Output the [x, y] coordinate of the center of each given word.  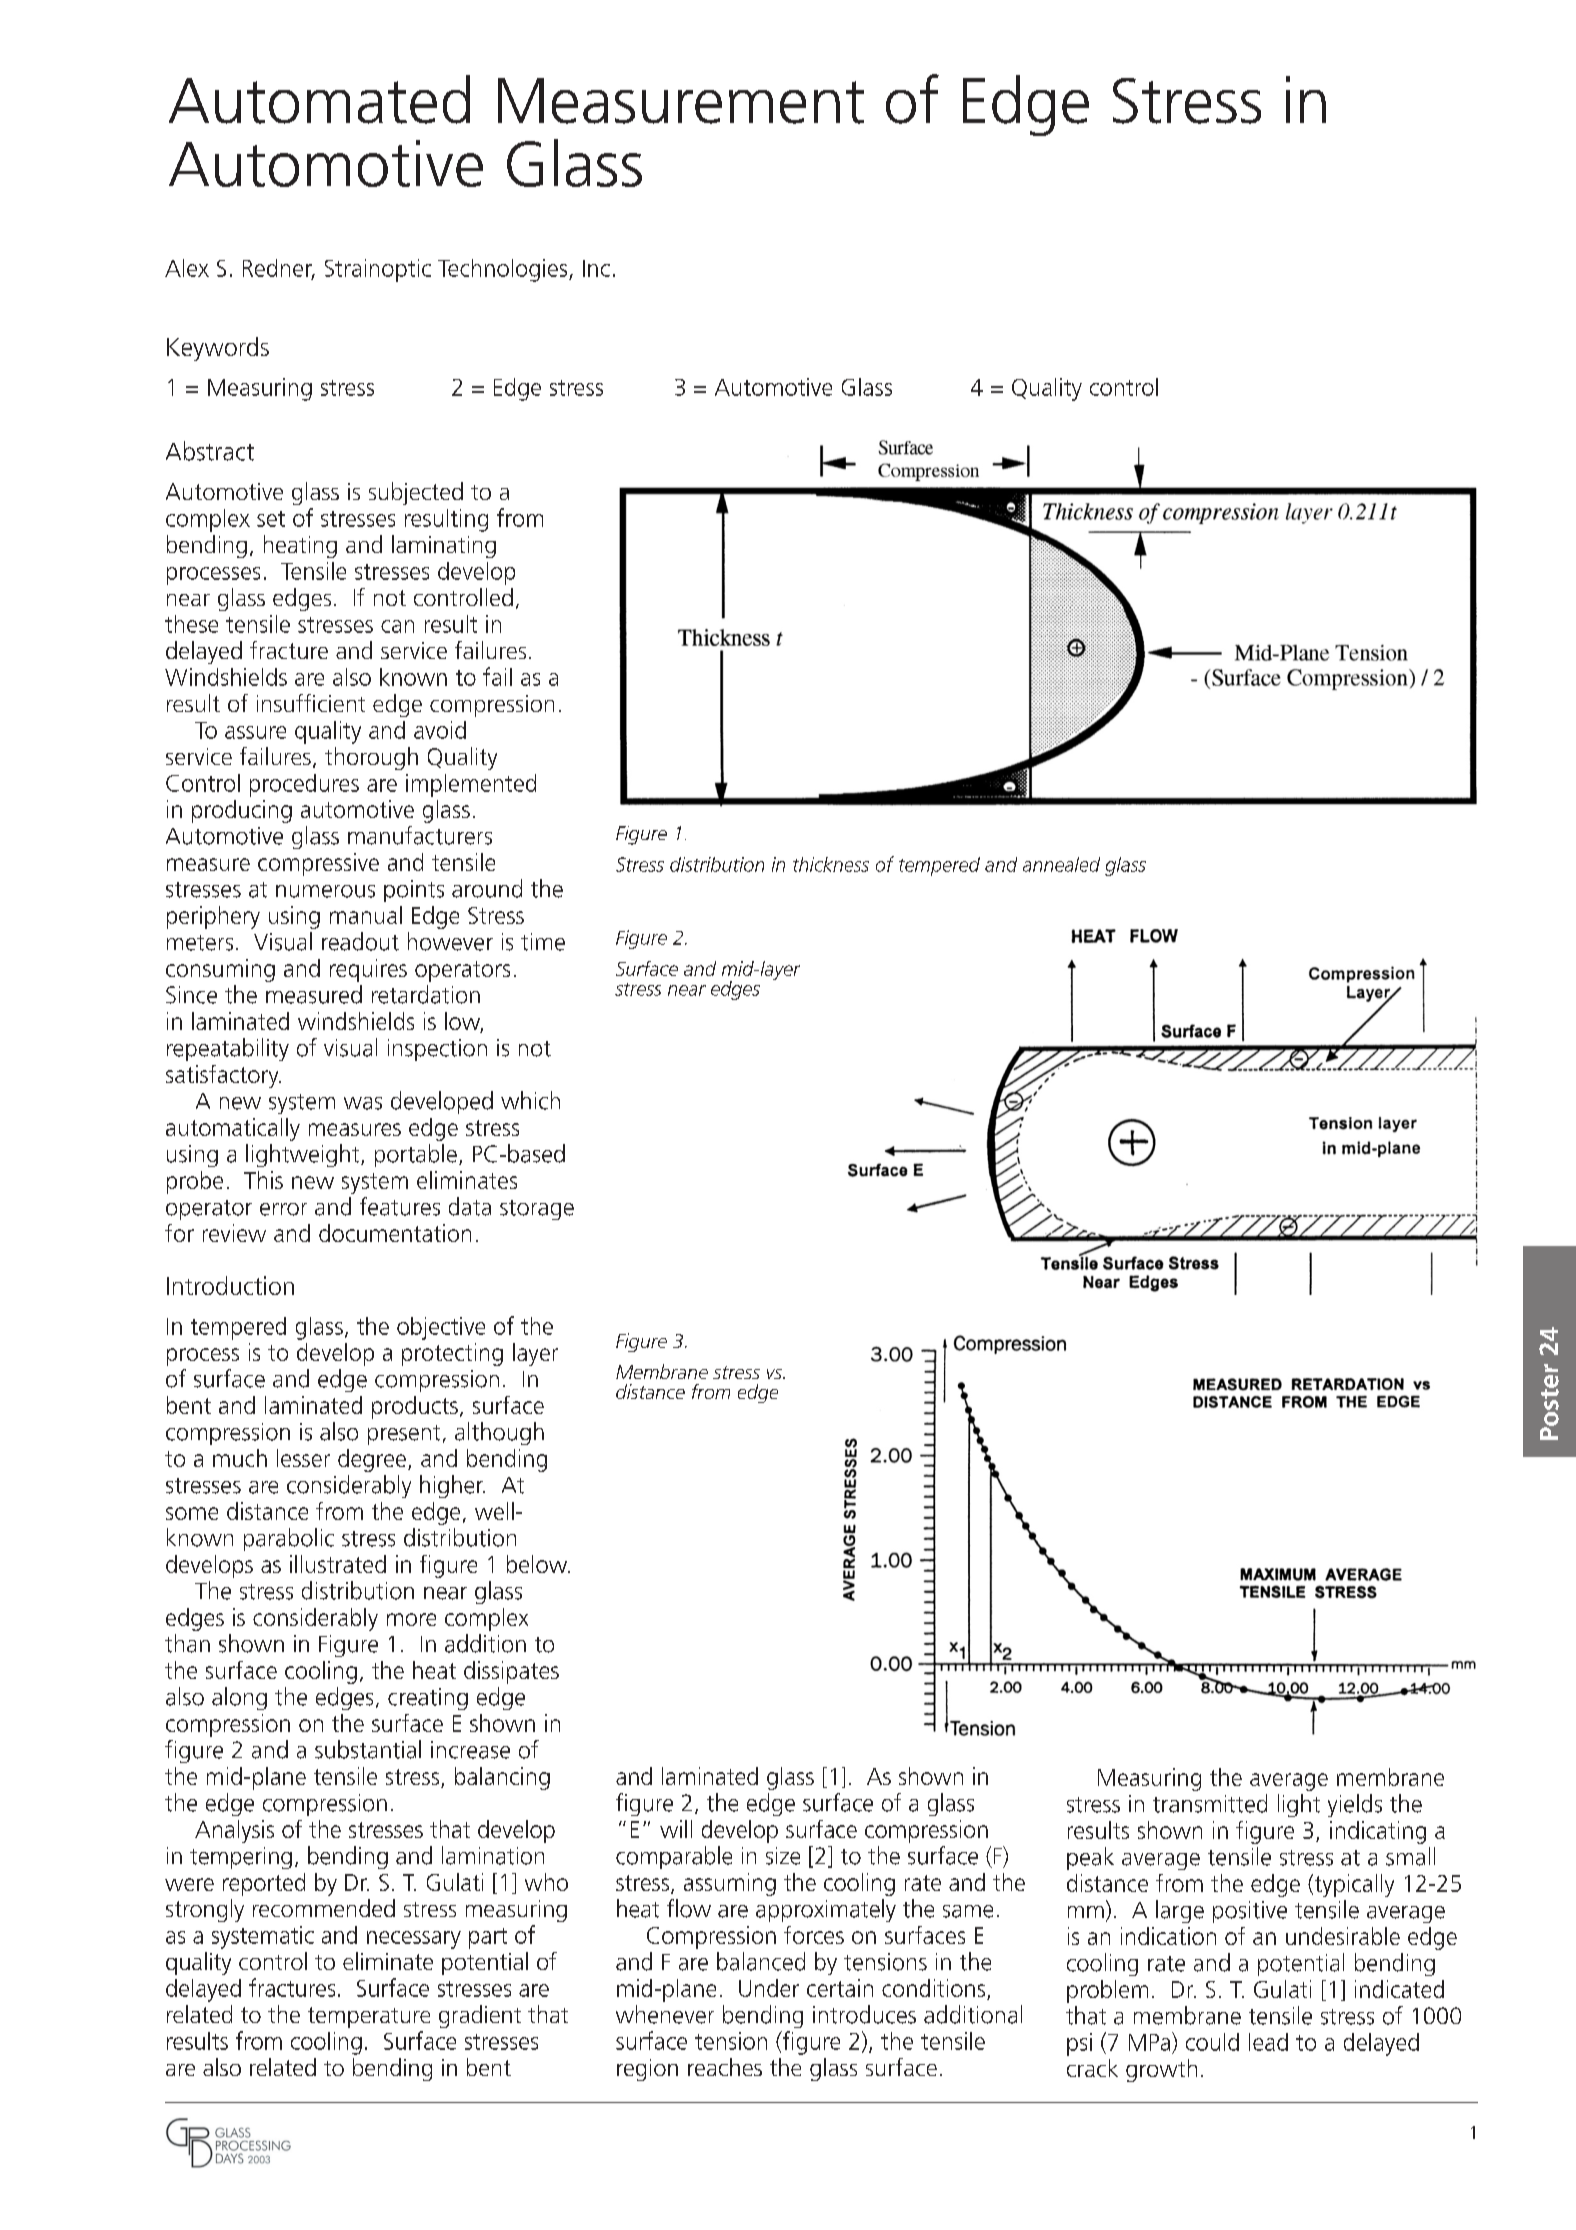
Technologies [504, 270]
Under [769, 1988]
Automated [319, 99]
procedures [304, 785]
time [543, 942]
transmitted [1210, 1803]
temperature [369, 2017]
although [499, 1433]
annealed [1061, 864]
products [415, 1407]
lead [1268, 2042]
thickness [831, 864]
